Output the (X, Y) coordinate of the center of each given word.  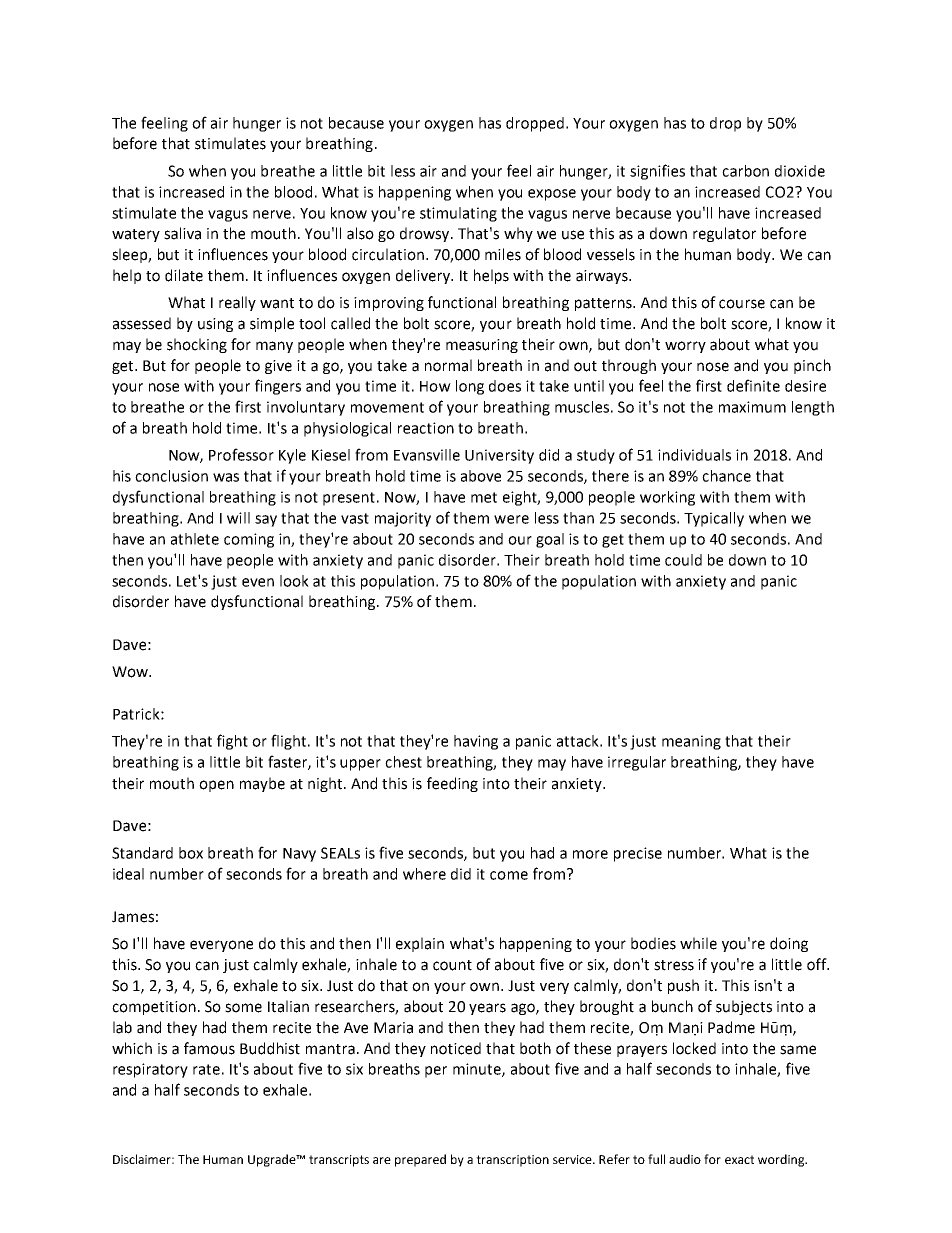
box (191, 853)
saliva (182, 233)
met (484, 497)
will (238, 518)
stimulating (458, 214)
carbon (745, 171)
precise (638, 854)
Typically (714, 519)
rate (206, 1069)
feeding (452, 784)
